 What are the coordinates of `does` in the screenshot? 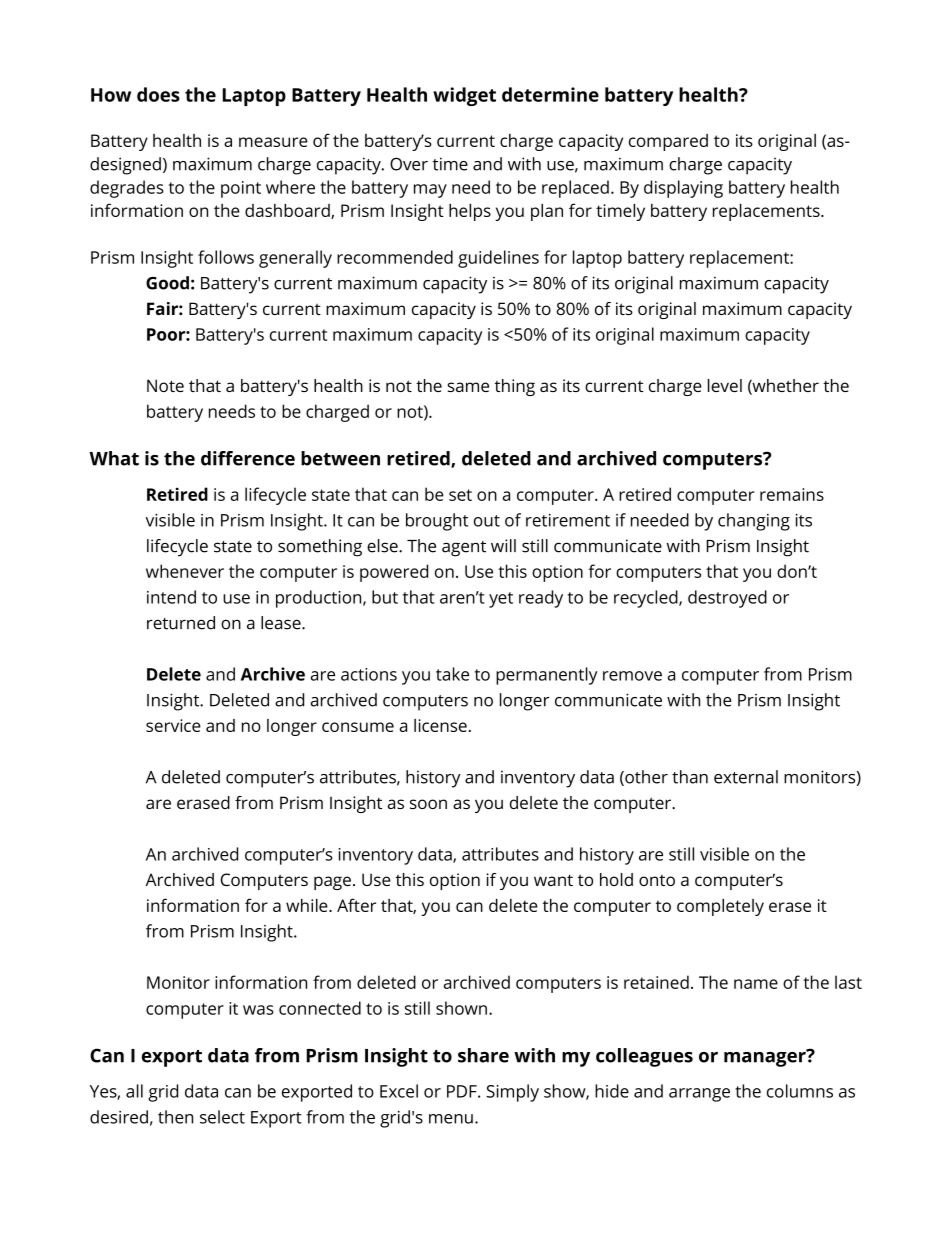 It's located at (158, 94).
